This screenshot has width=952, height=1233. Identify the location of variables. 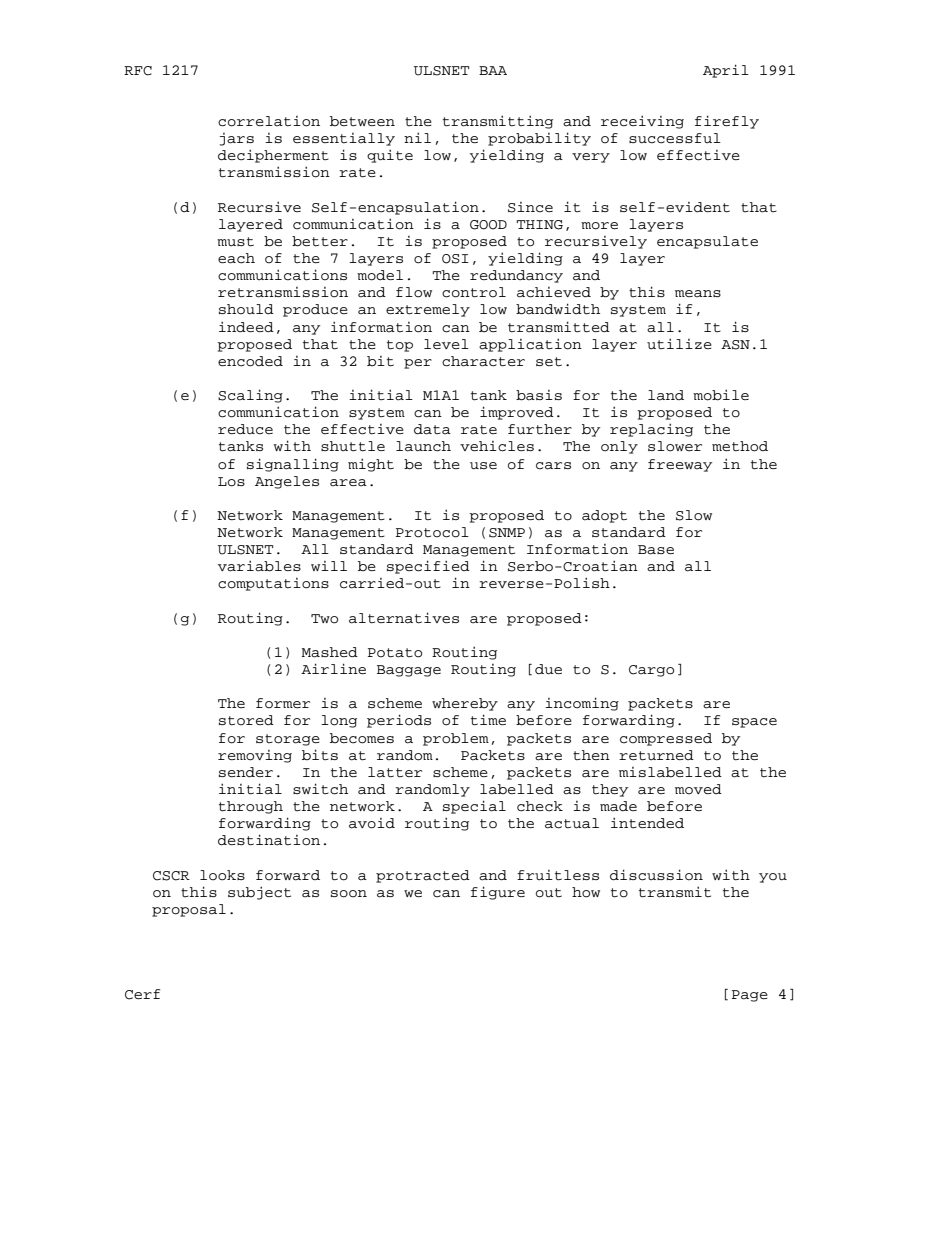
(259, 566).
